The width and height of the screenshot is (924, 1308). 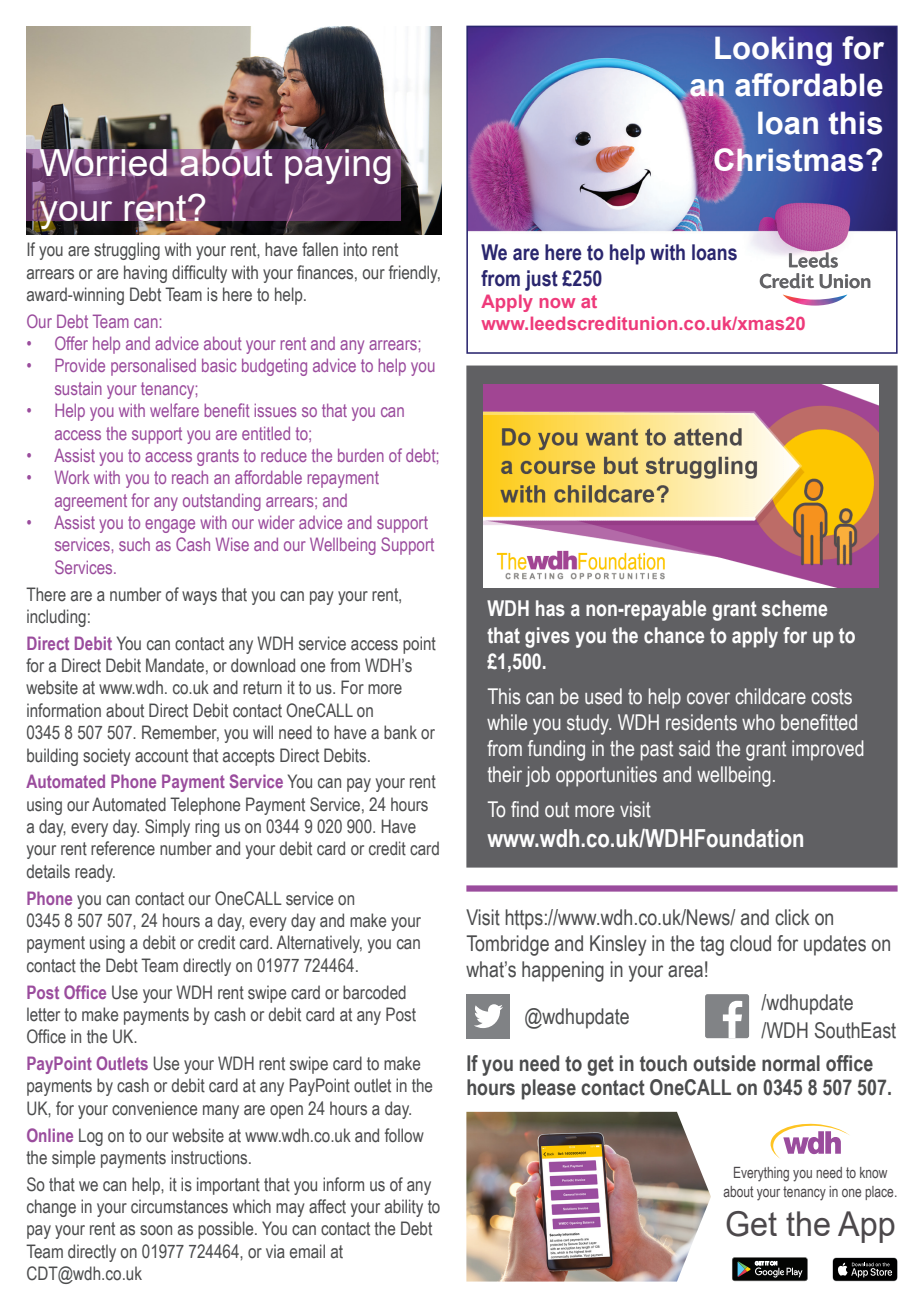 I want to click on paying, so click(x=337, y=165).
